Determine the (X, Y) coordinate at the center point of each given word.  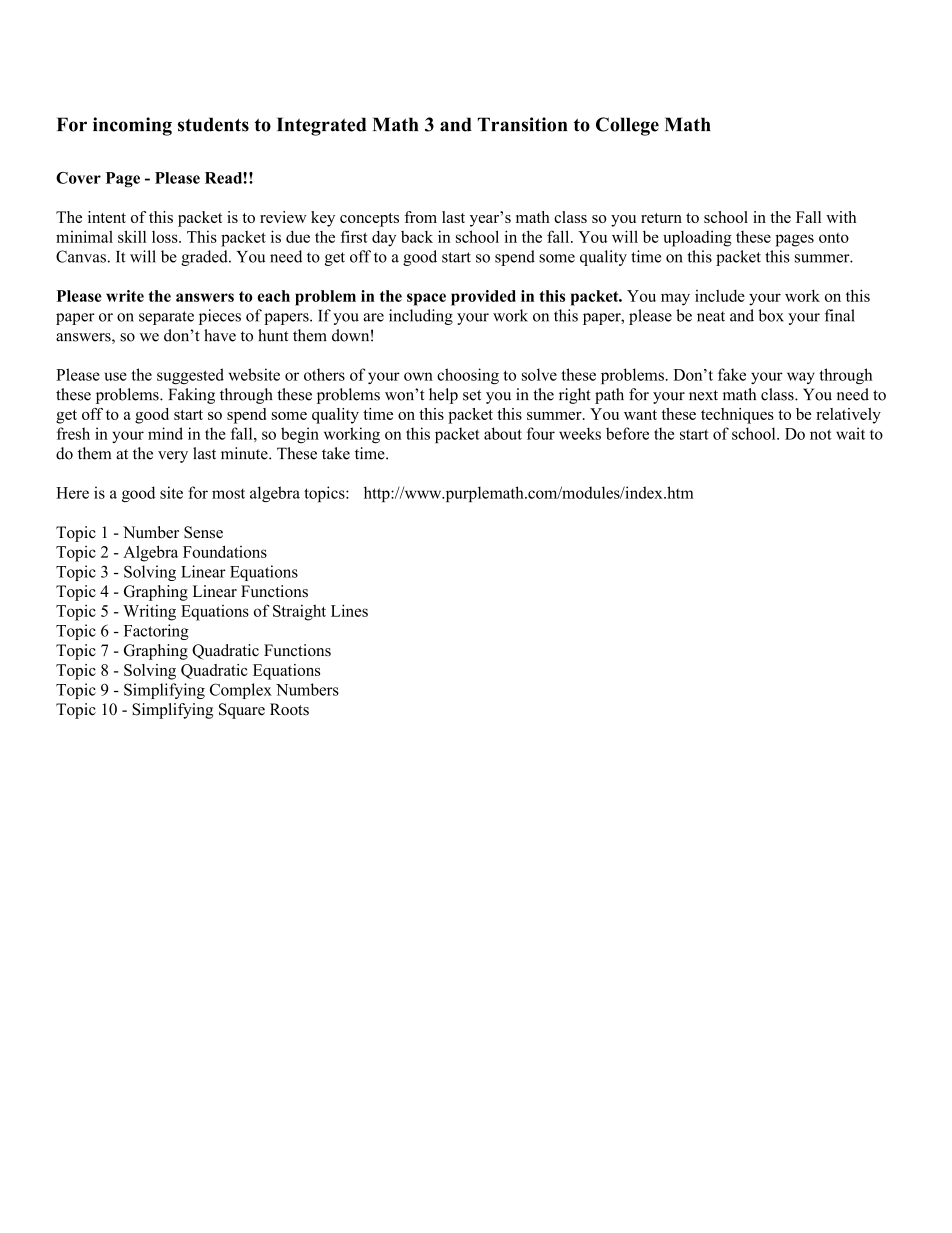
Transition (522, 124)
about (503, 433)
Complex (241, 691)
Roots (289, 709)
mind (165, 433)
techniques (737, 416)
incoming (132, 126)
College (627, 126)
